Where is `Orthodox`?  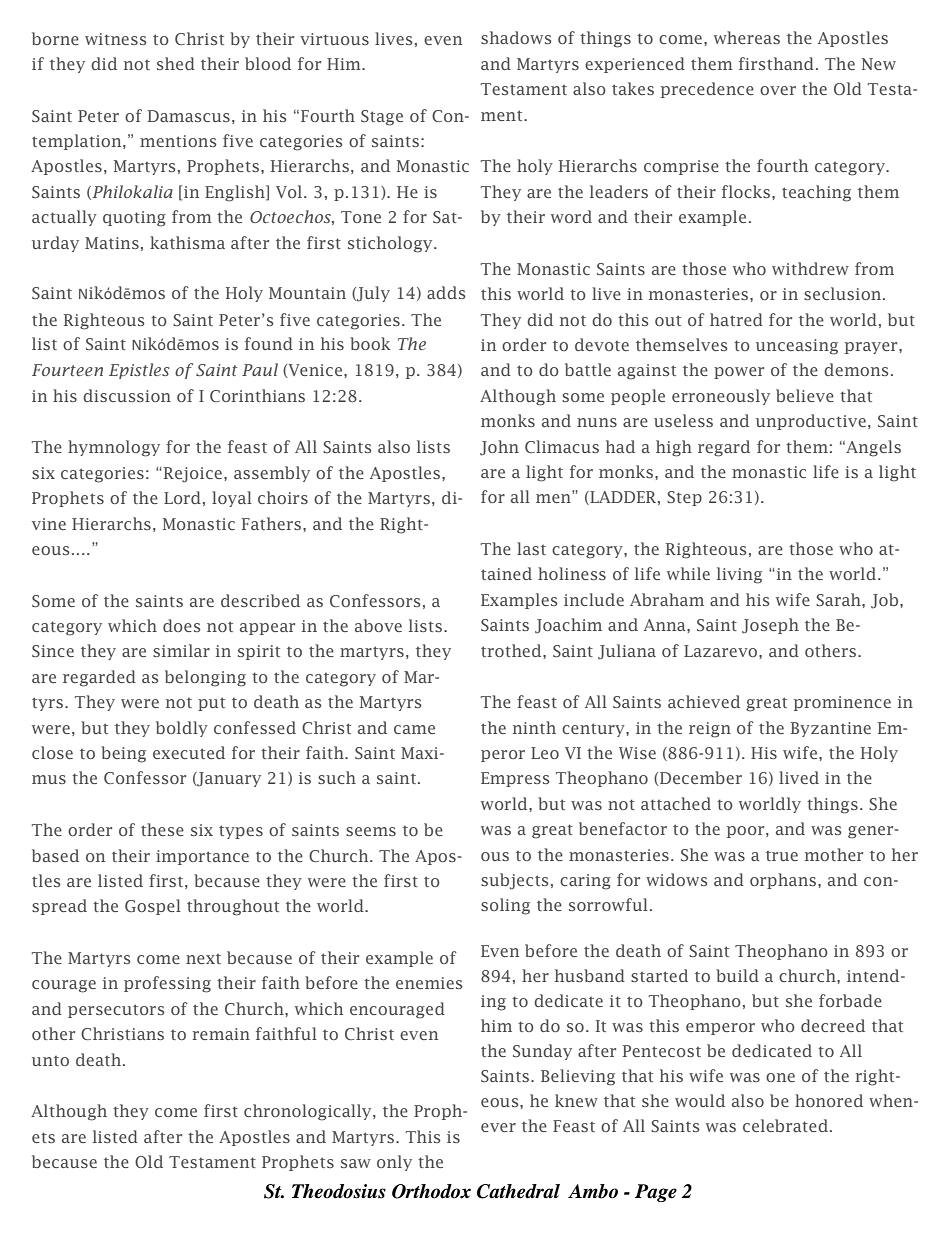
Orthodox is located at coordinates (431, 1191).
